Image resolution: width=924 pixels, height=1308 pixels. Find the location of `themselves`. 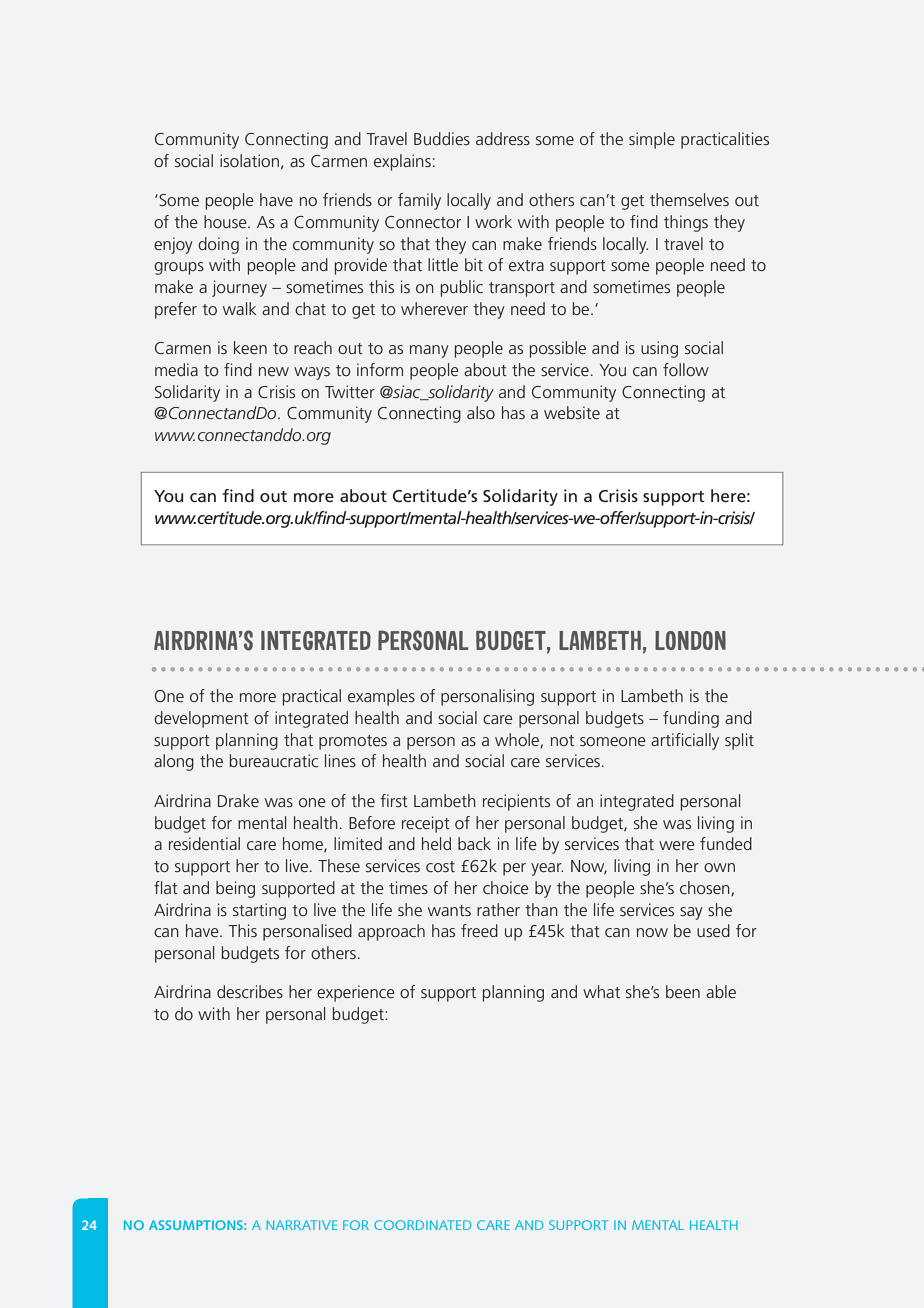

themselves is located at coordinates (689, 199).
